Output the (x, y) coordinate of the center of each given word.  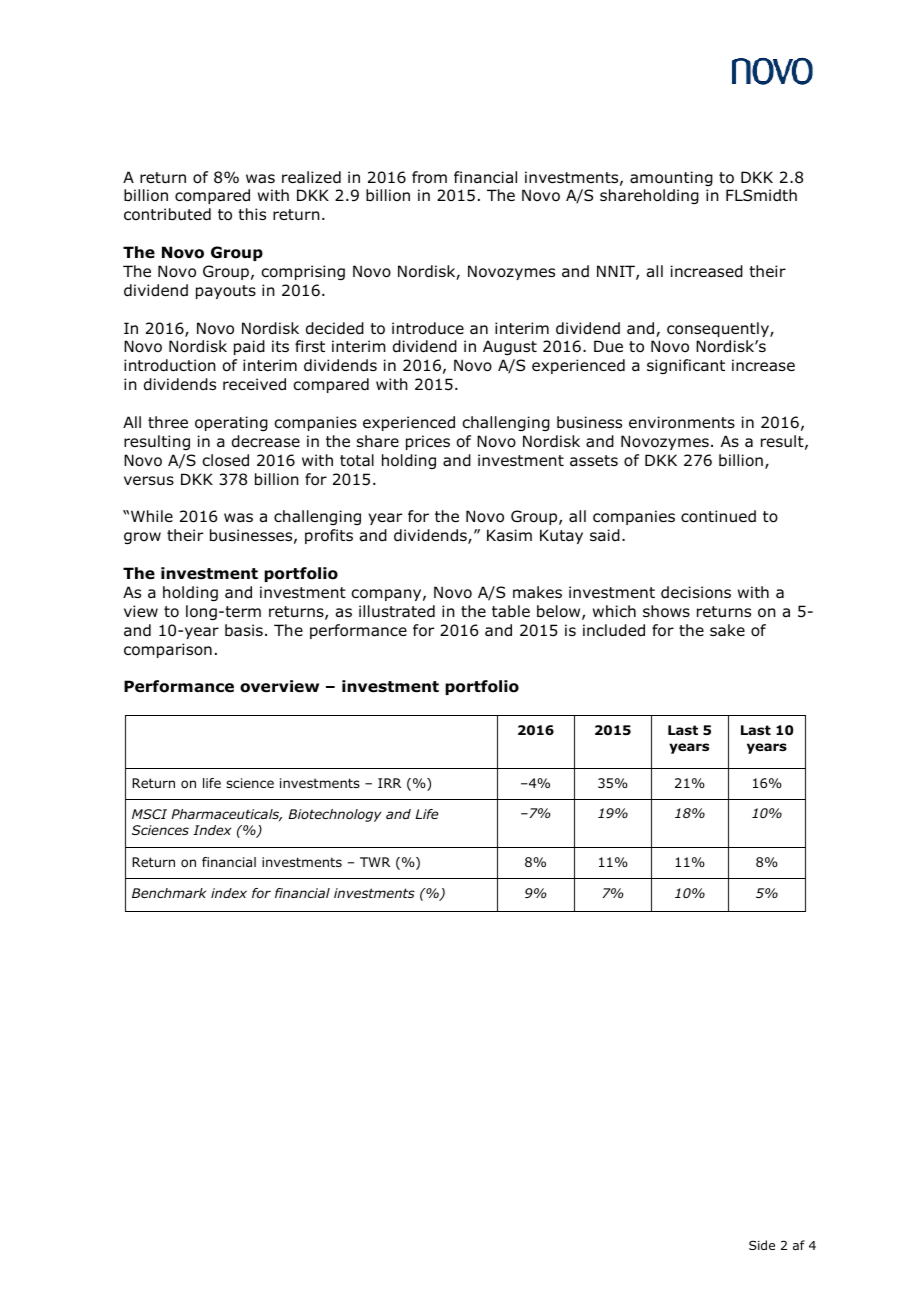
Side (762, 1245)
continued (718, 516)
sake (727, 630)
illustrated (397, 611)
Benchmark (169, 893)
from (429, 177)
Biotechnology (335, 815)
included (614, 630)
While (152, 516)
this (252, 214)
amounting (671, 178)
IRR (389, 783)
